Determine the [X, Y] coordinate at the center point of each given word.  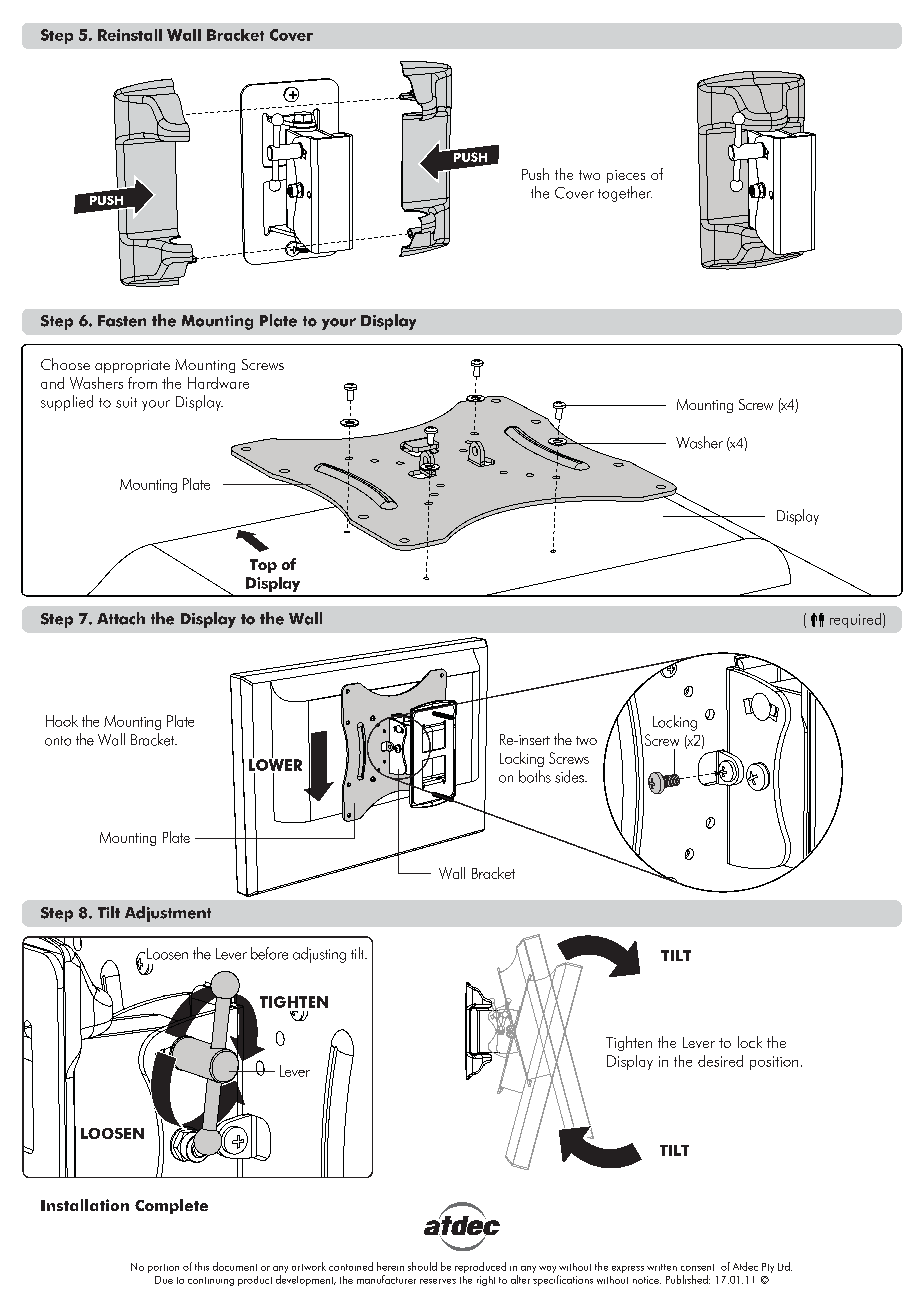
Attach [121, 618]
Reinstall [130, 35]
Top [263, 566]
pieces [626, 176]
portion [163, 1268]
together [625, 194]
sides [570, 776]
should [422, 1266]
